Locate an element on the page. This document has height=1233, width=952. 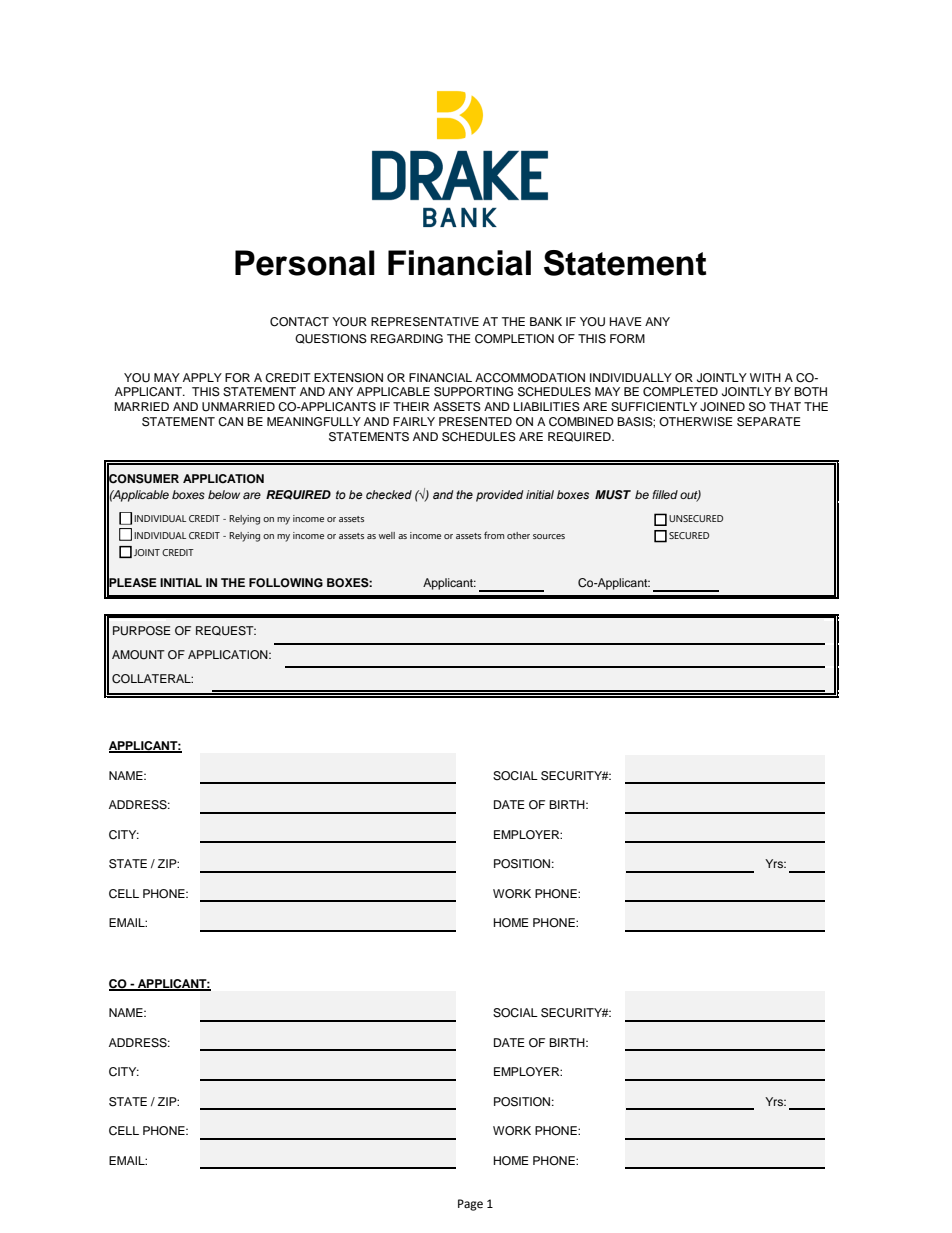
filled is located at coordinates (665, 494).
